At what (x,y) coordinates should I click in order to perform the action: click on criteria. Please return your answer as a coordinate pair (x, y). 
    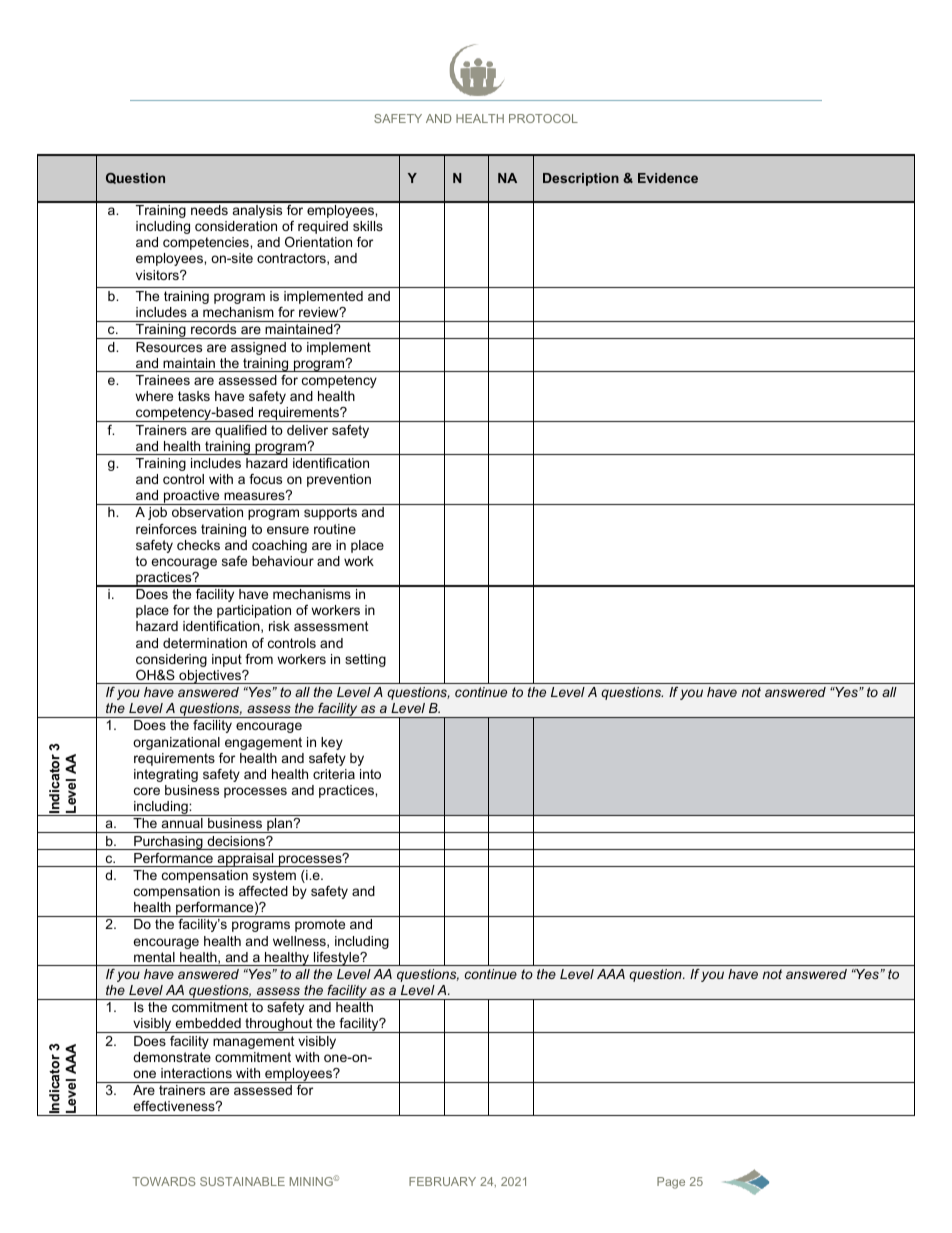
    Looking at the image, I should click on (334, 774).
